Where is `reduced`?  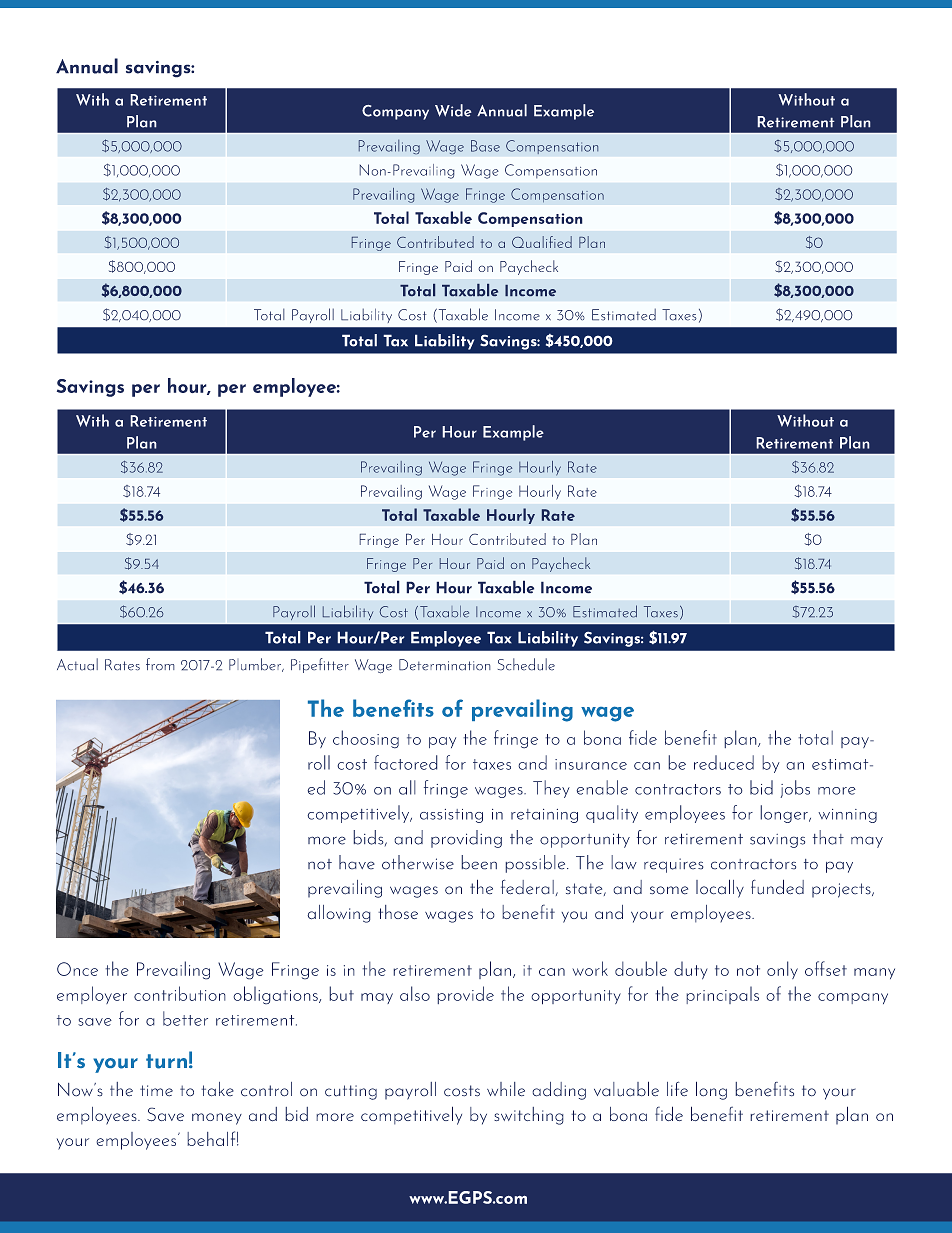 reduced is located at coordinates (724, 762).
